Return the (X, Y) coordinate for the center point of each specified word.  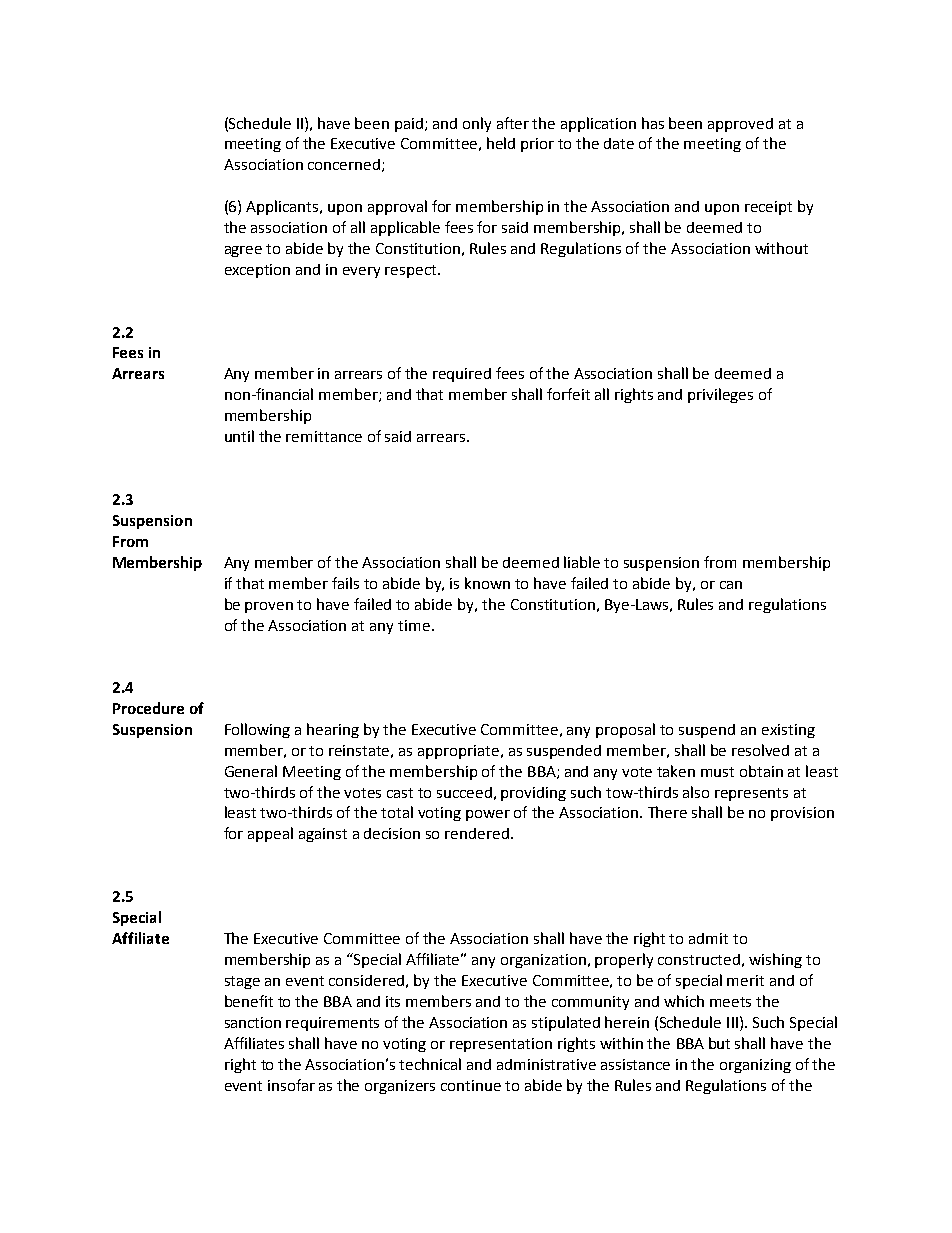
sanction (253, 1022)
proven (269, 607)
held (501, 143)
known (487, 583)
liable (582, 562)
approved (740, 125)
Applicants (283, 207)
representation (501, 1045)
